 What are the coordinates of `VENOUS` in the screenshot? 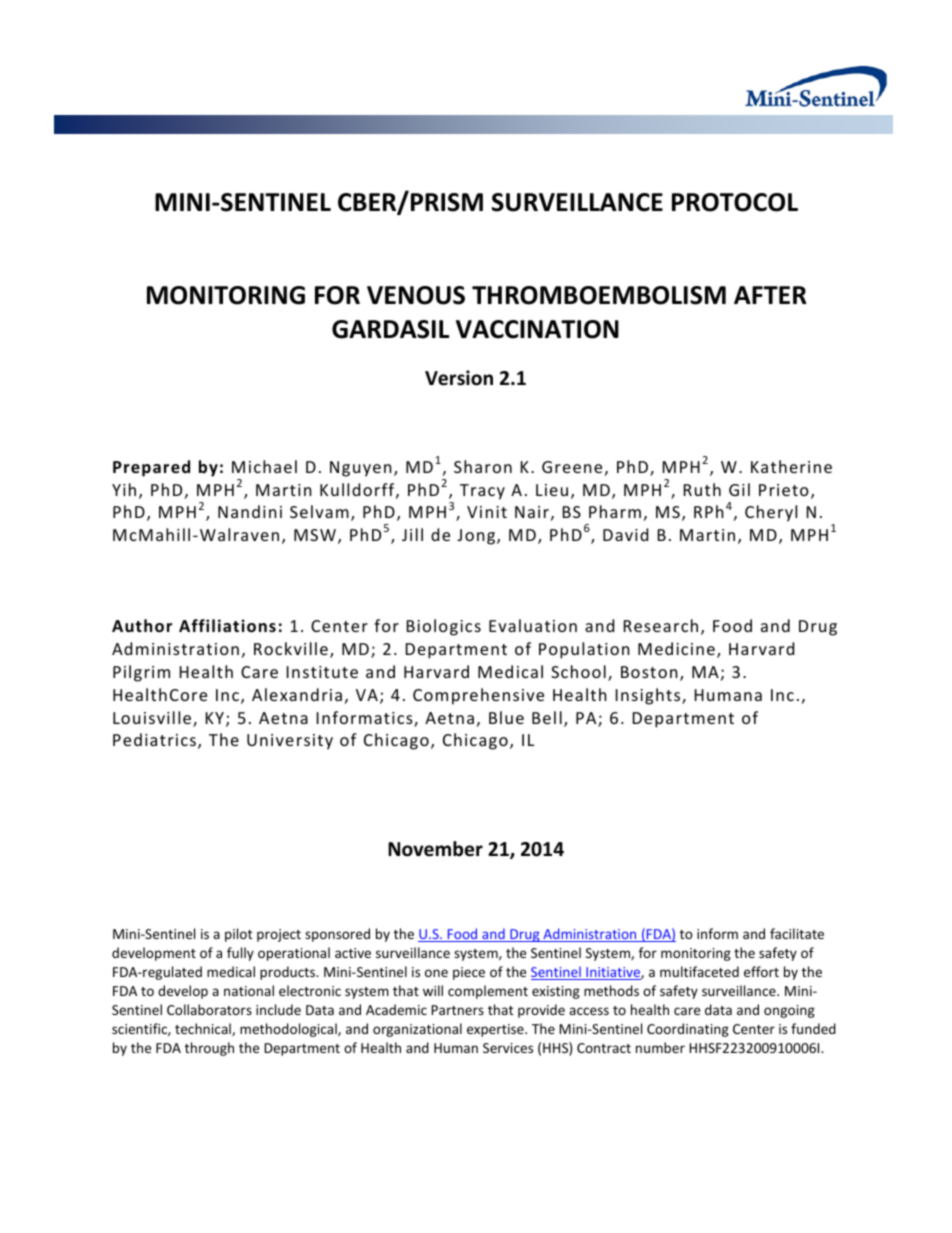 It's located at (416, 295).
